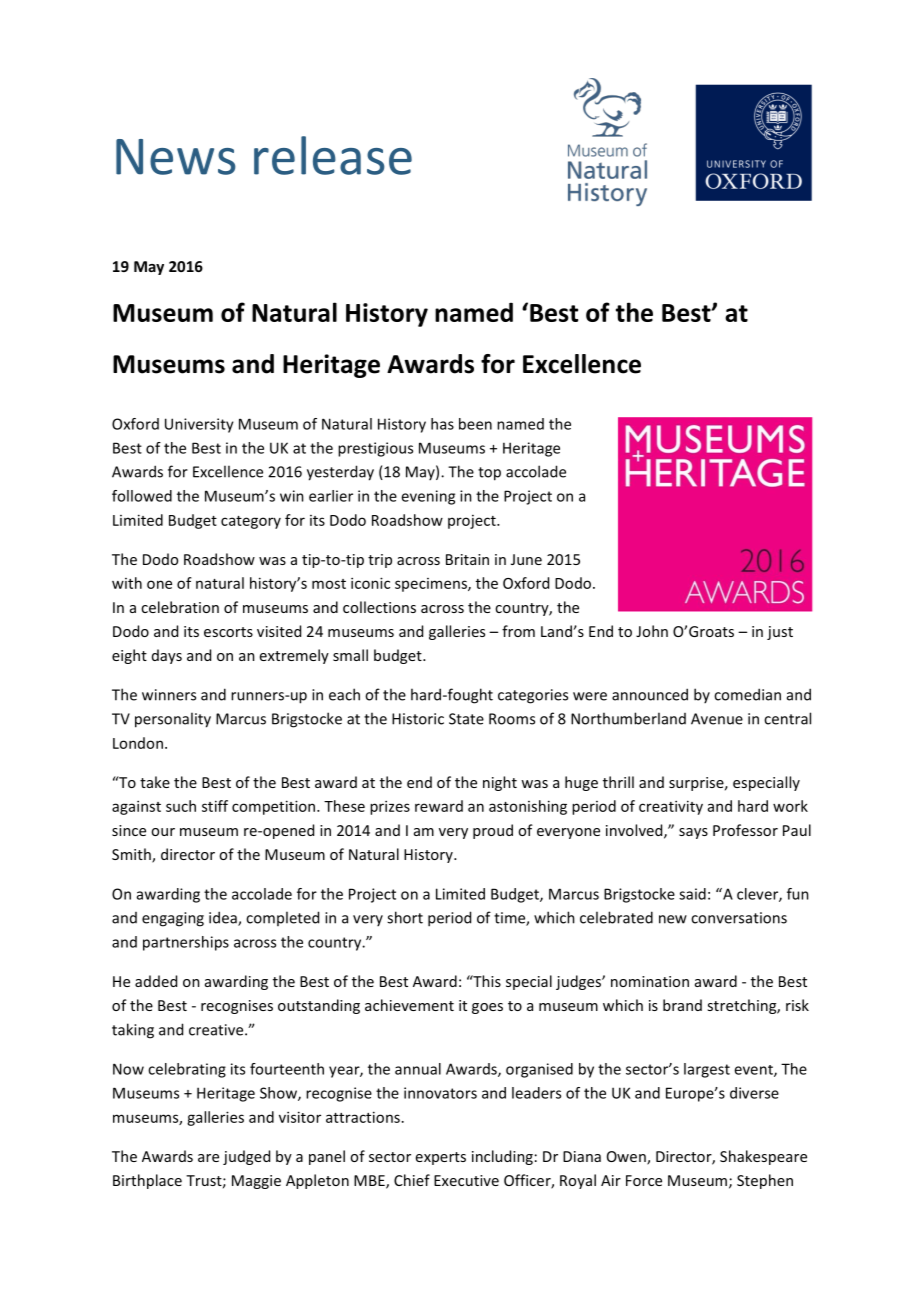  Describe the element at coordinates (475, 424) in the image. I see `been` at that location.
